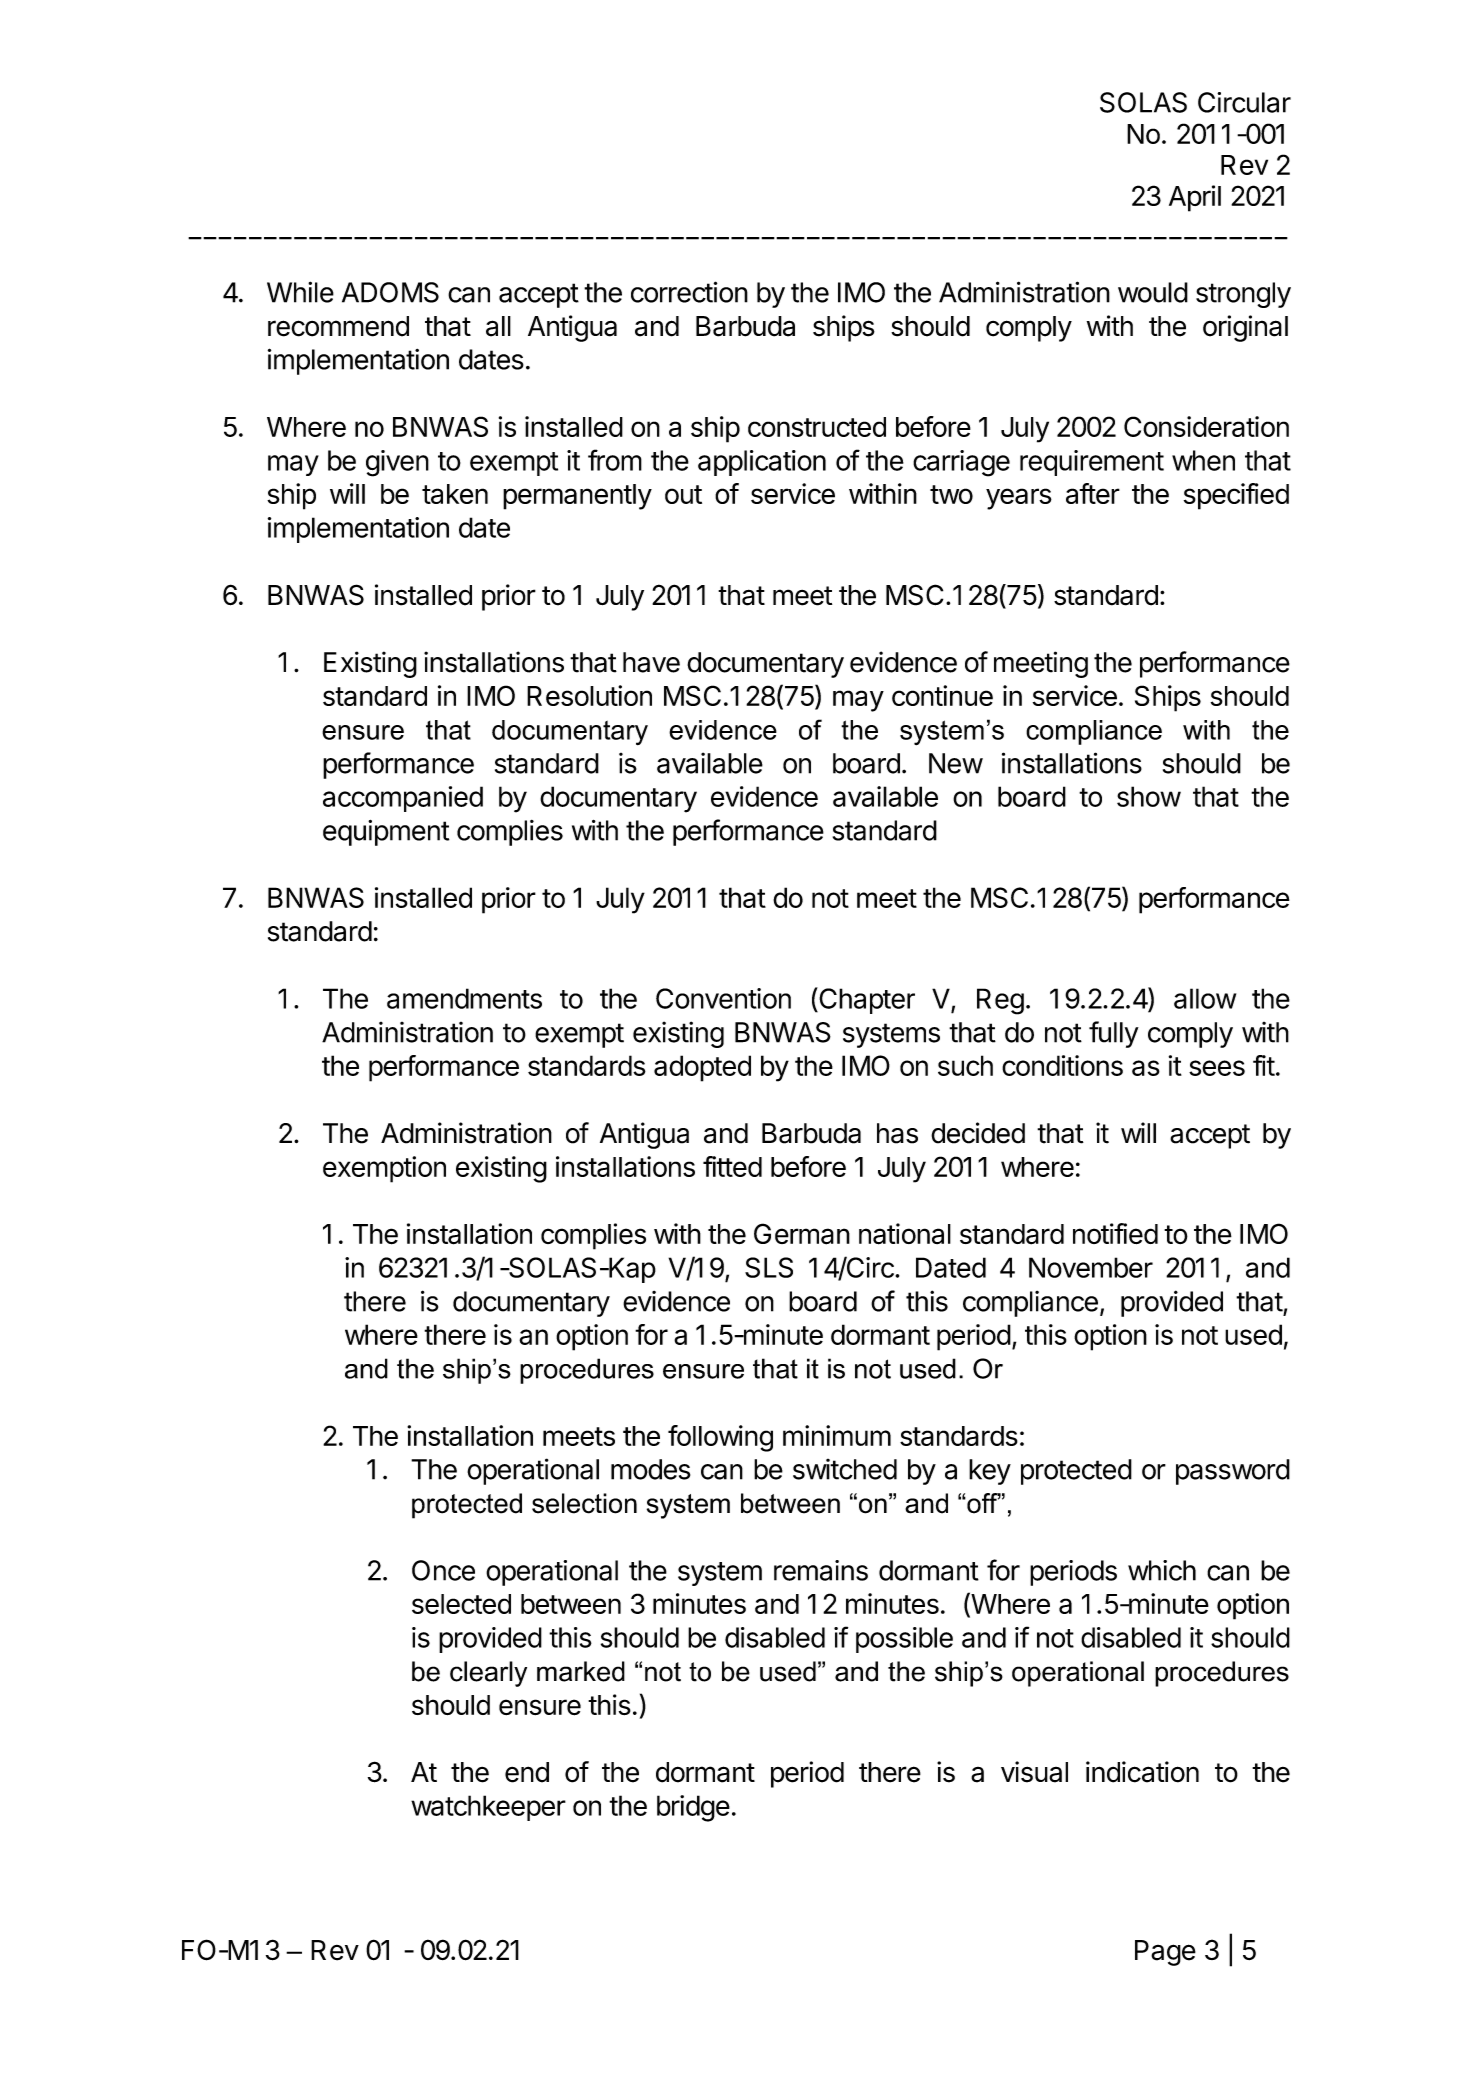  Describe the element at coordinates (488, 1674) in the image. I see `clearly` at that location.
